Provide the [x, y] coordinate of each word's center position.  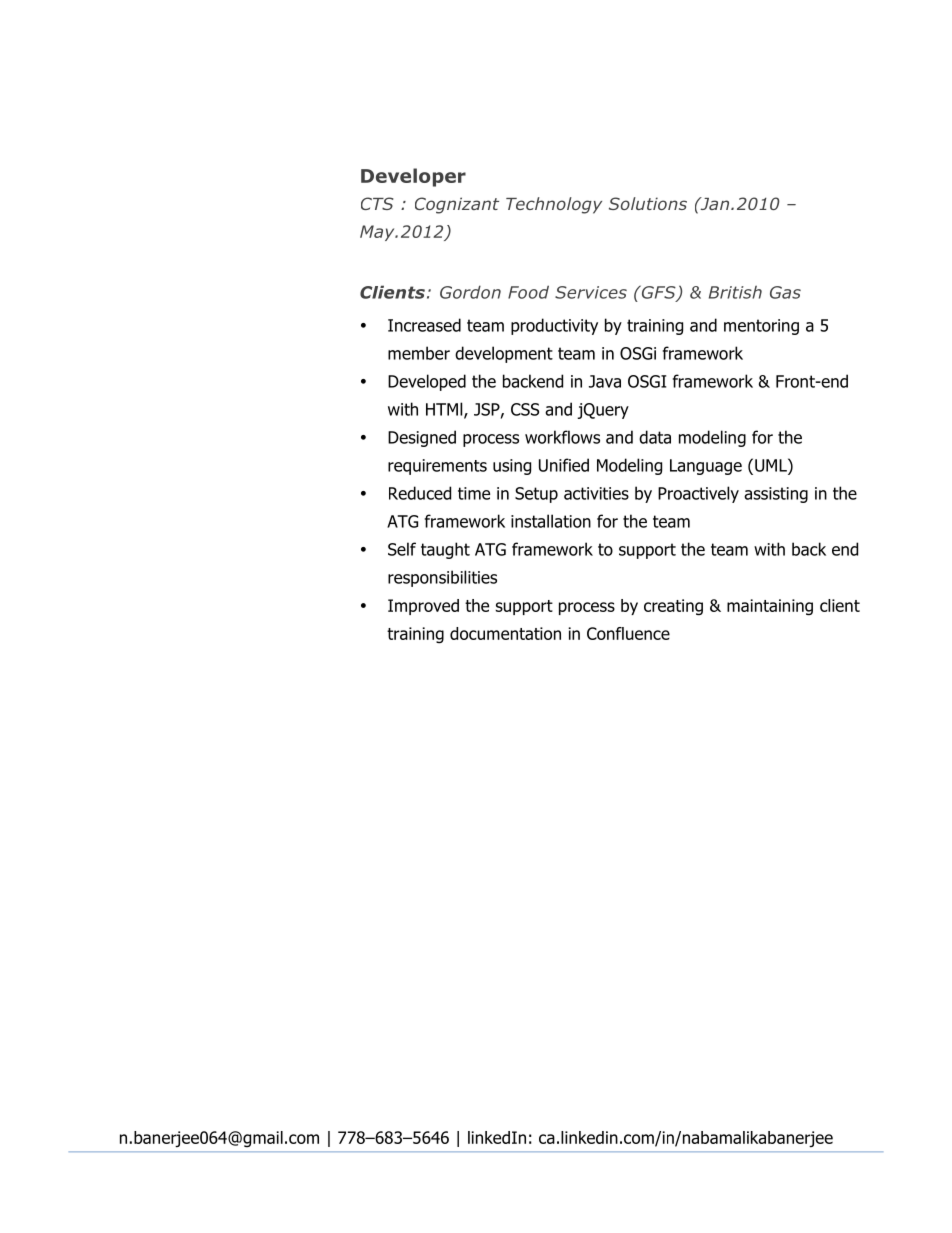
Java [605, 381]
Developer [413, 177]
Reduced [420, 493]
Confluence [628, 633]
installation [551, 521]
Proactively [698, 494]
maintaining [770, 607]
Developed [427, 382]
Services [591, 292]
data [655, 437]
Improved [423, 607]
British [735, 292]
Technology [554, 205]
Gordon [470, 292]
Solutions [648, 203]
